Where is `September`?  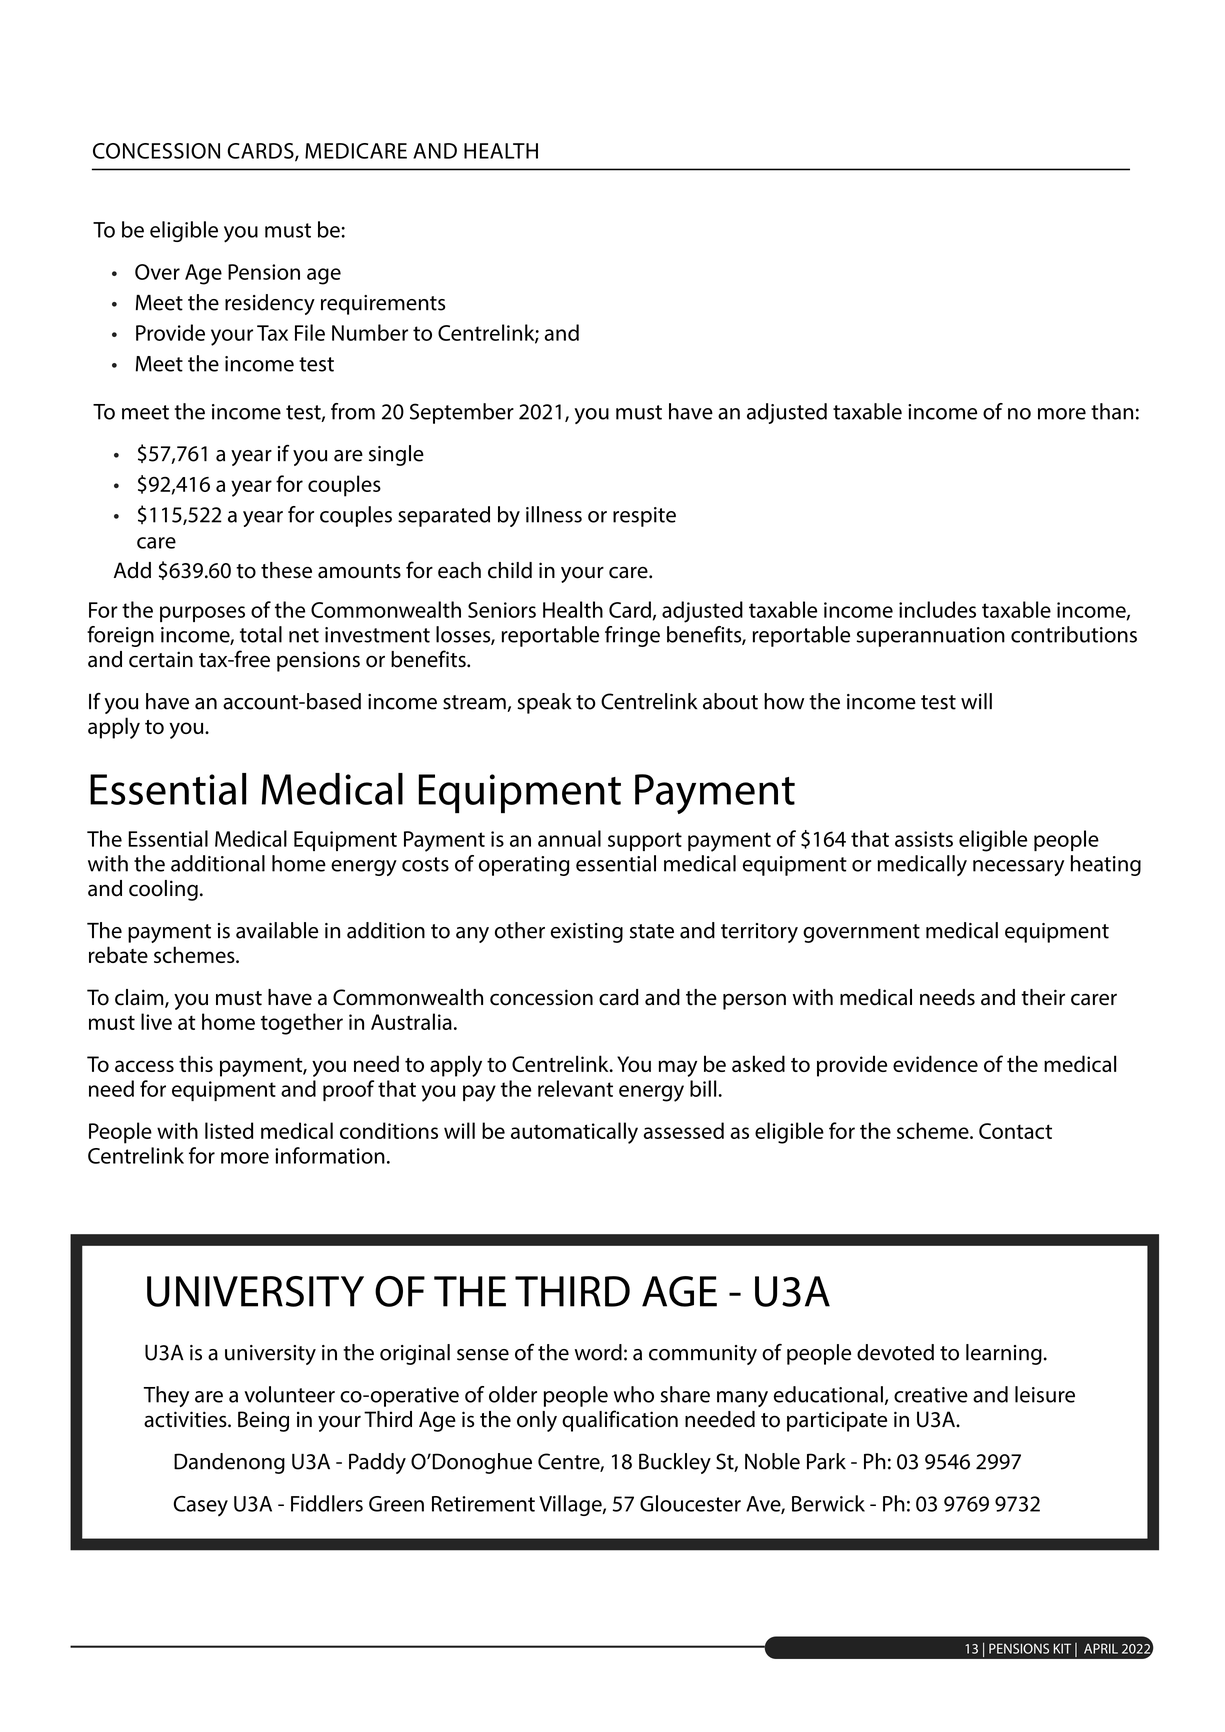
September is located at coordinates (462, 413).
